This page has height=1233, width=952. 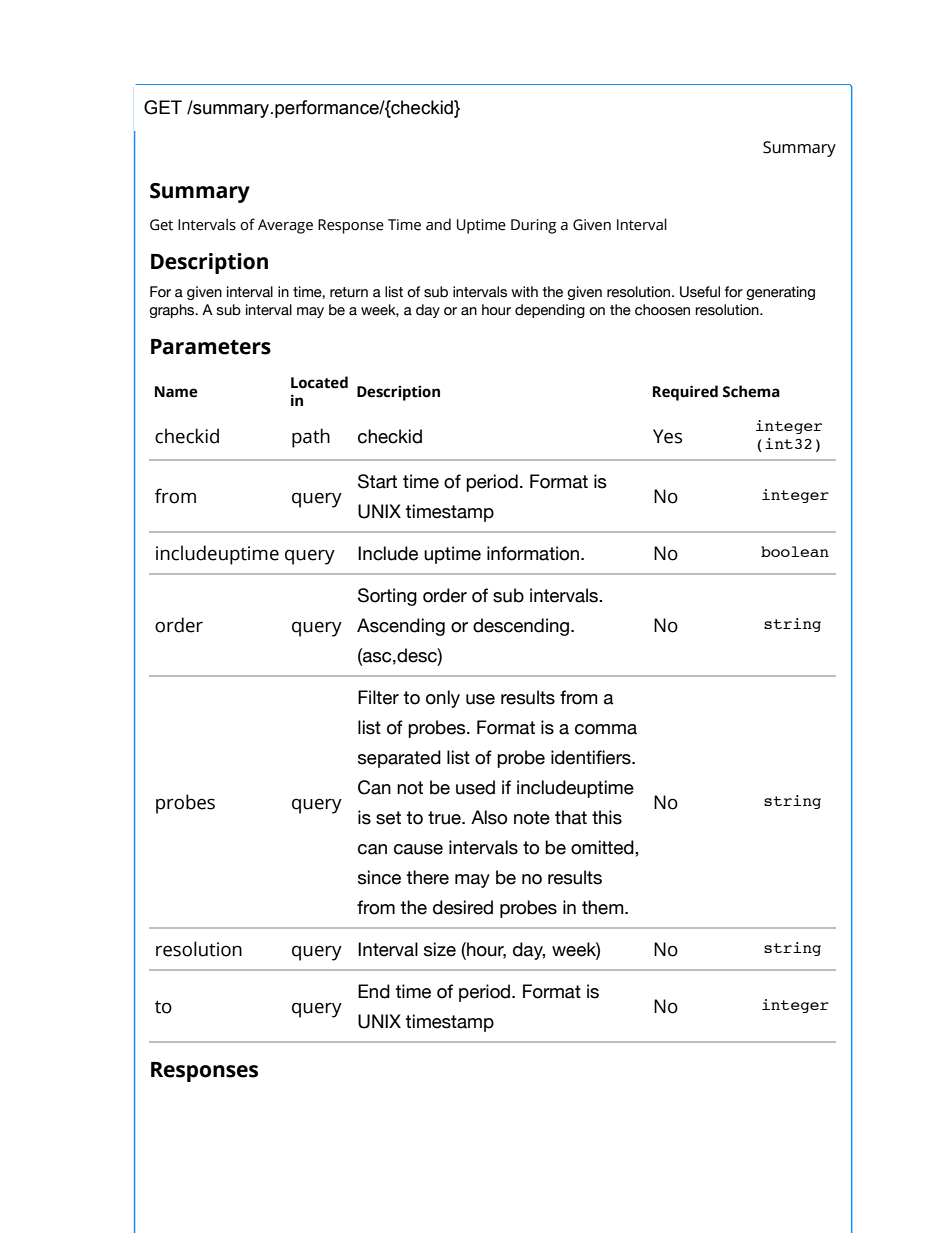 I want to click on them, so click(x=604, y=907).
